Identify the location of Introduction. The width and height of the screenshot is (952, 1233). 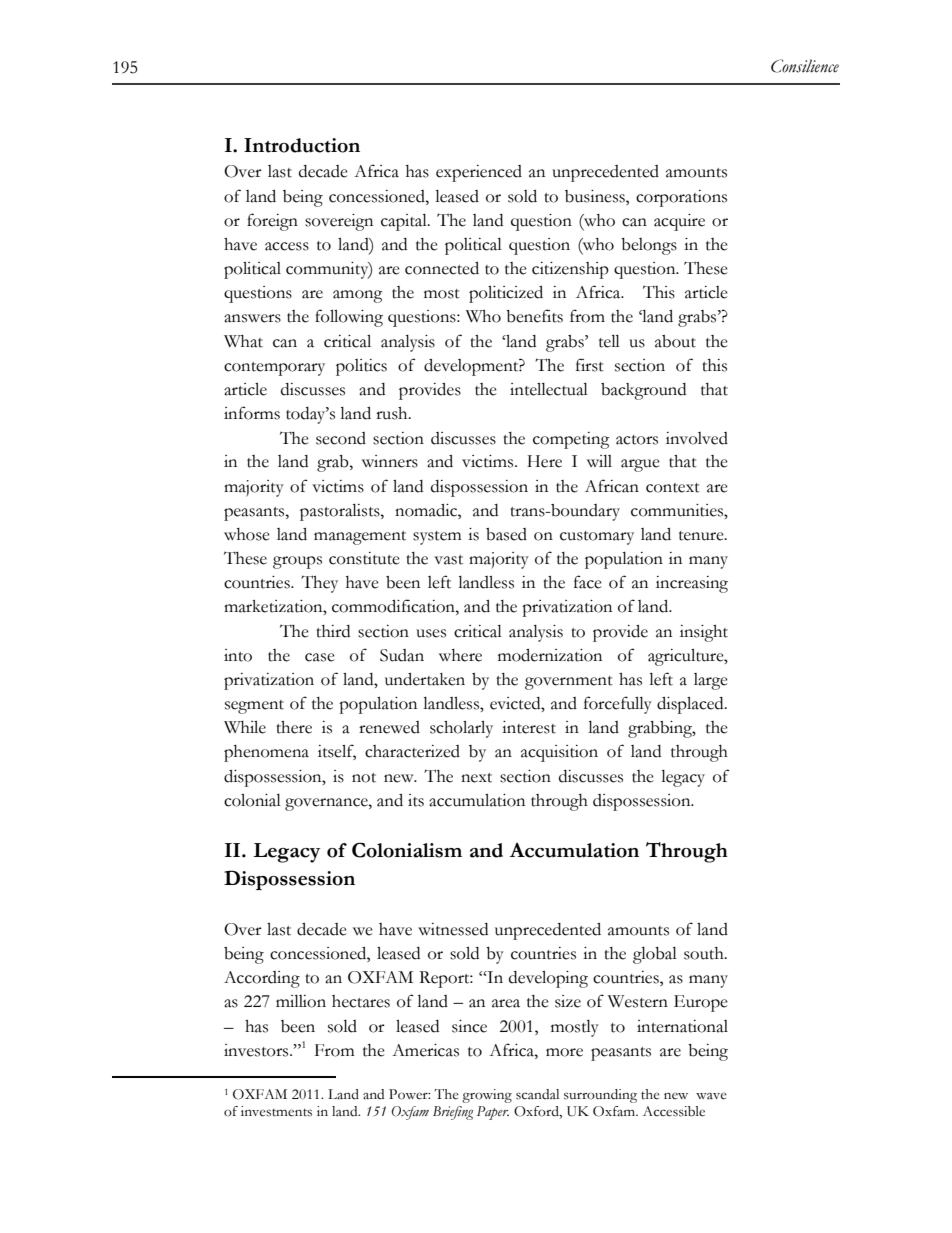
(302, 145).
